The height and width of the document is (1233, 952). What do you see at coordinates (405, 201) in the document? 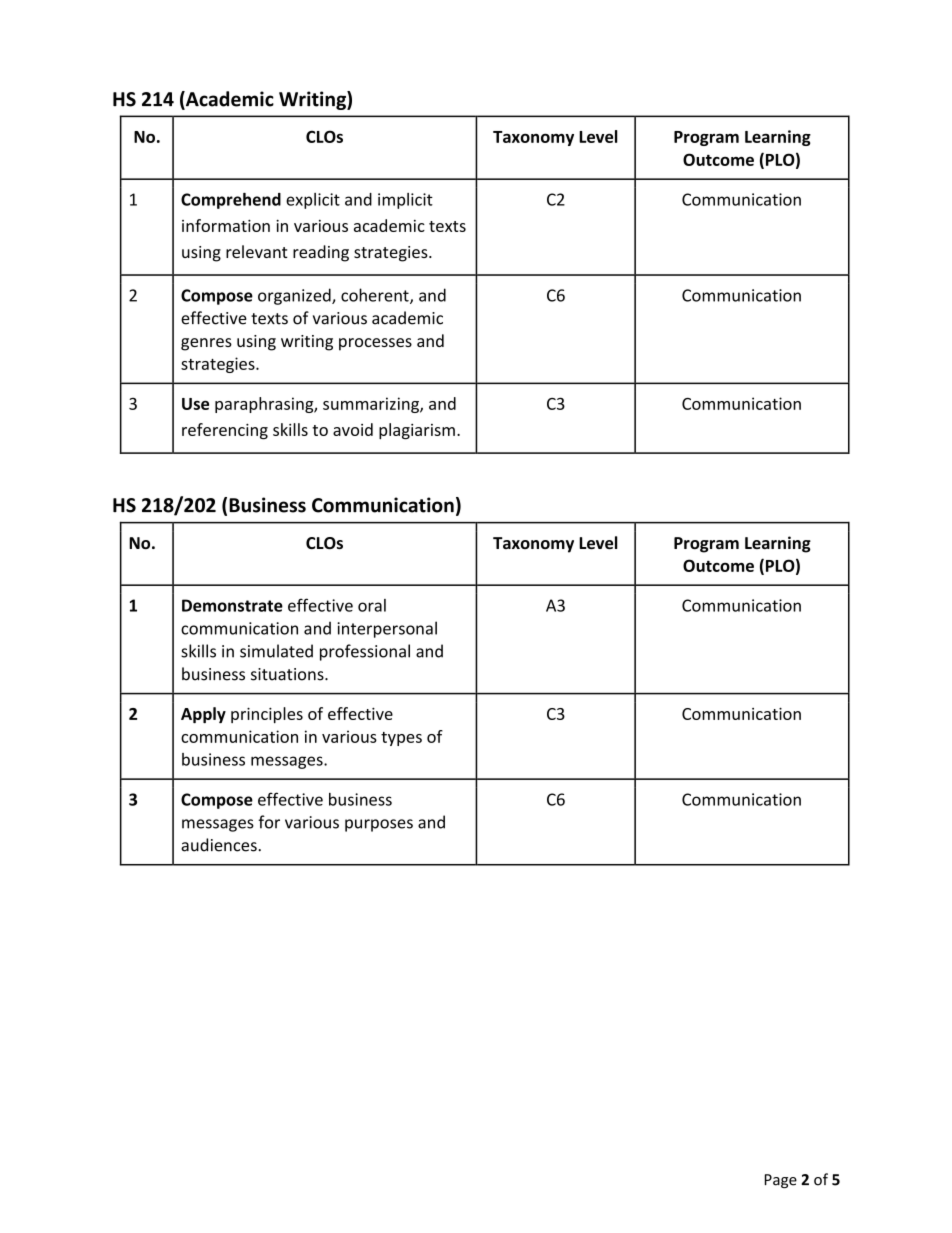
I see `implicit` at bounding box center [405, 201].
